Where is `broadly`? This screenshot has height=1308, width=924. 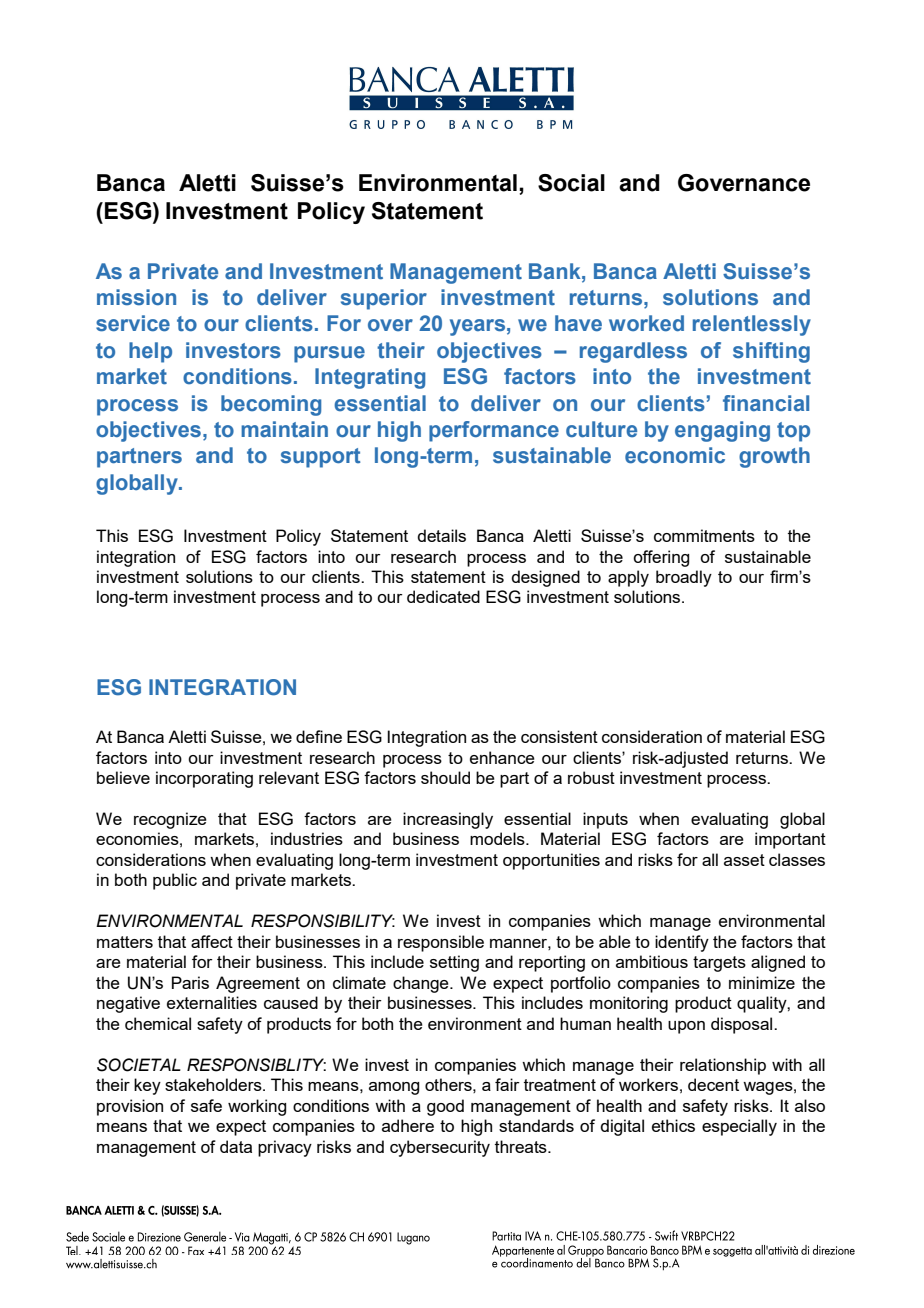
broadly is located at coordinates (684, 578).
